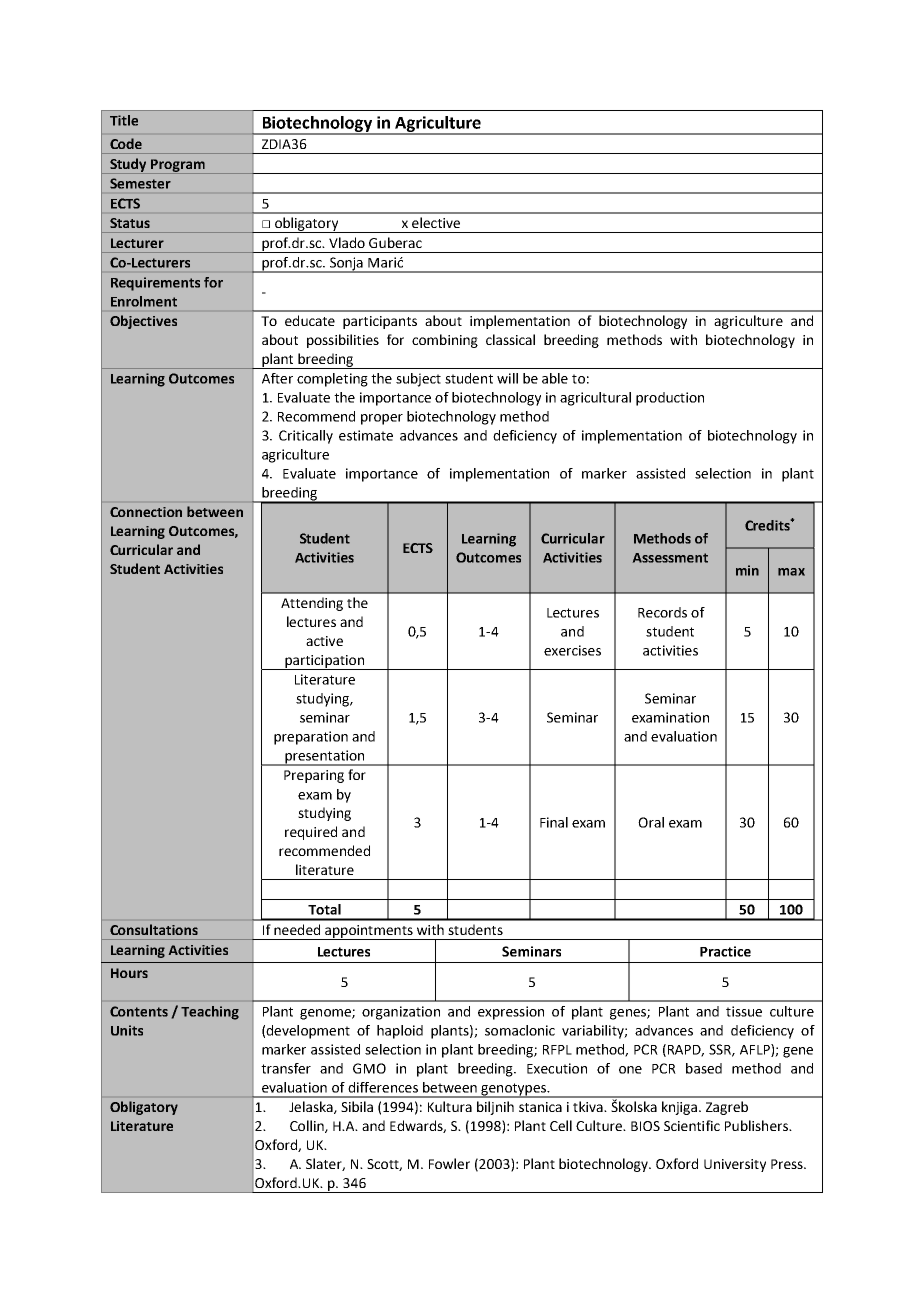  I want to click on classical, so click(510, 339).
